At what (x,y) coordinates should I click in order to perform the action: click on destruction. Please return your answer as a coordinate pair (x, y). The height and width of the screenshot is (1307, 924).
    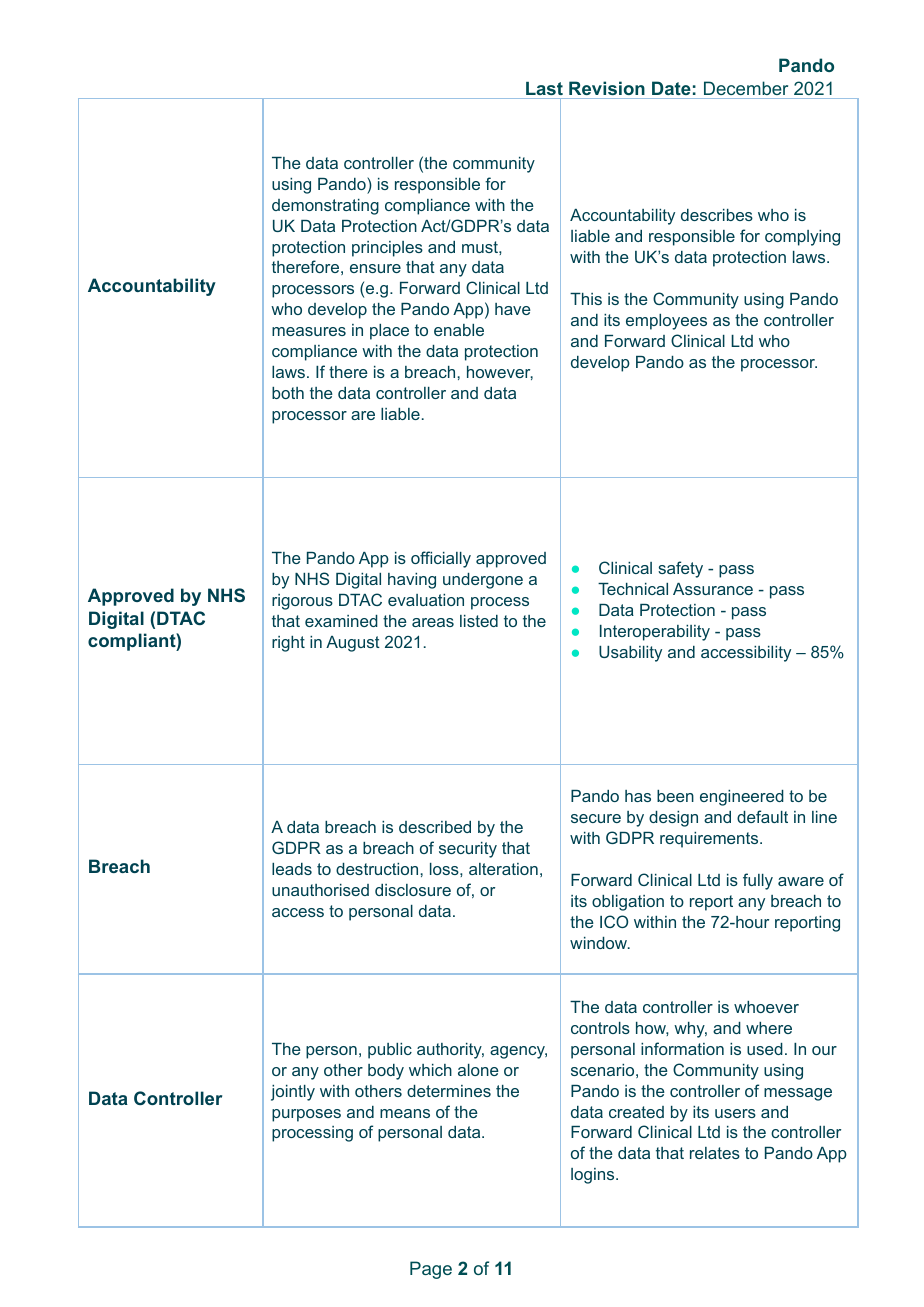
    Looking at the image, I should click on (378, 869).
